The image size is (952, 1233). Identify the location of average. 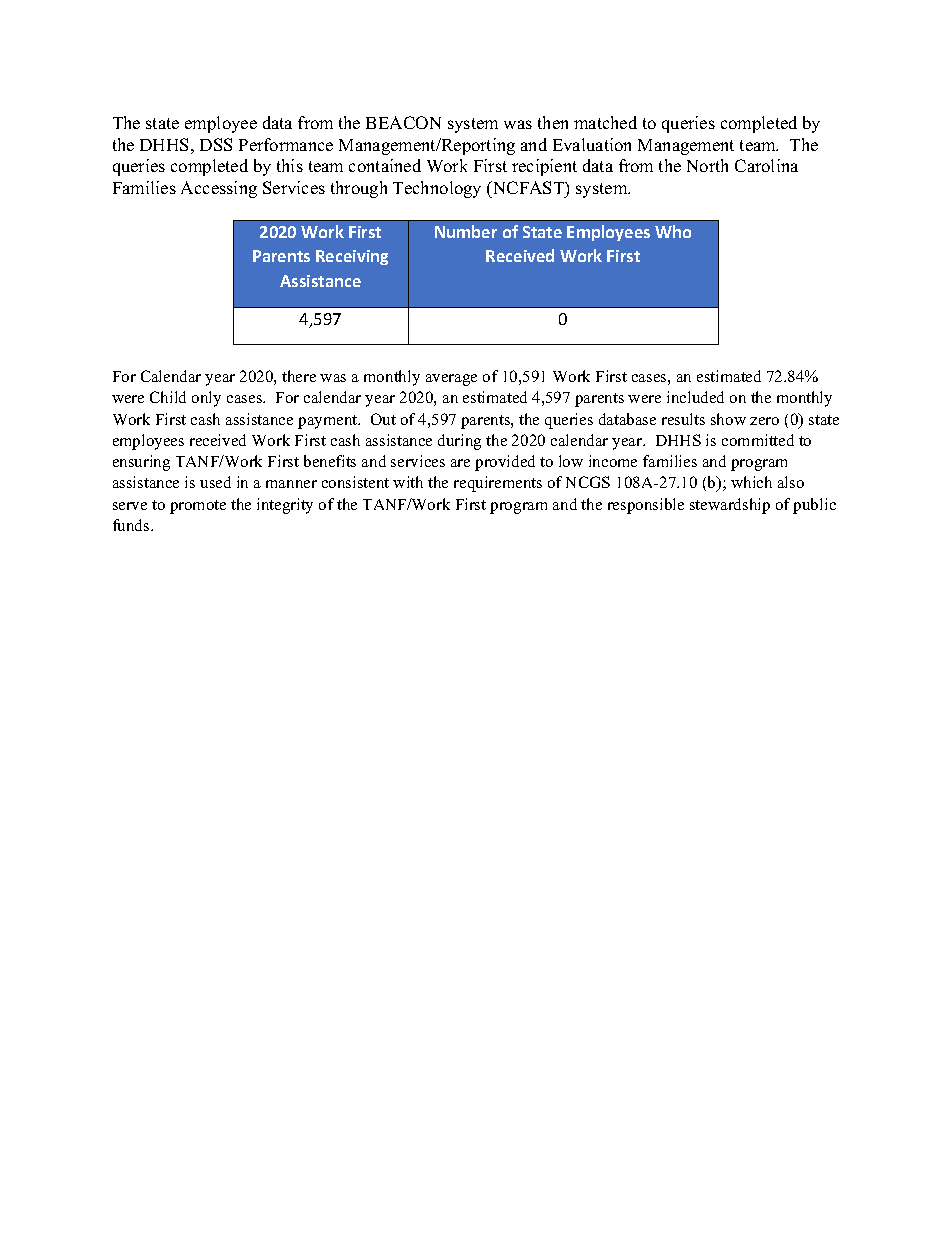
(451, 380).
